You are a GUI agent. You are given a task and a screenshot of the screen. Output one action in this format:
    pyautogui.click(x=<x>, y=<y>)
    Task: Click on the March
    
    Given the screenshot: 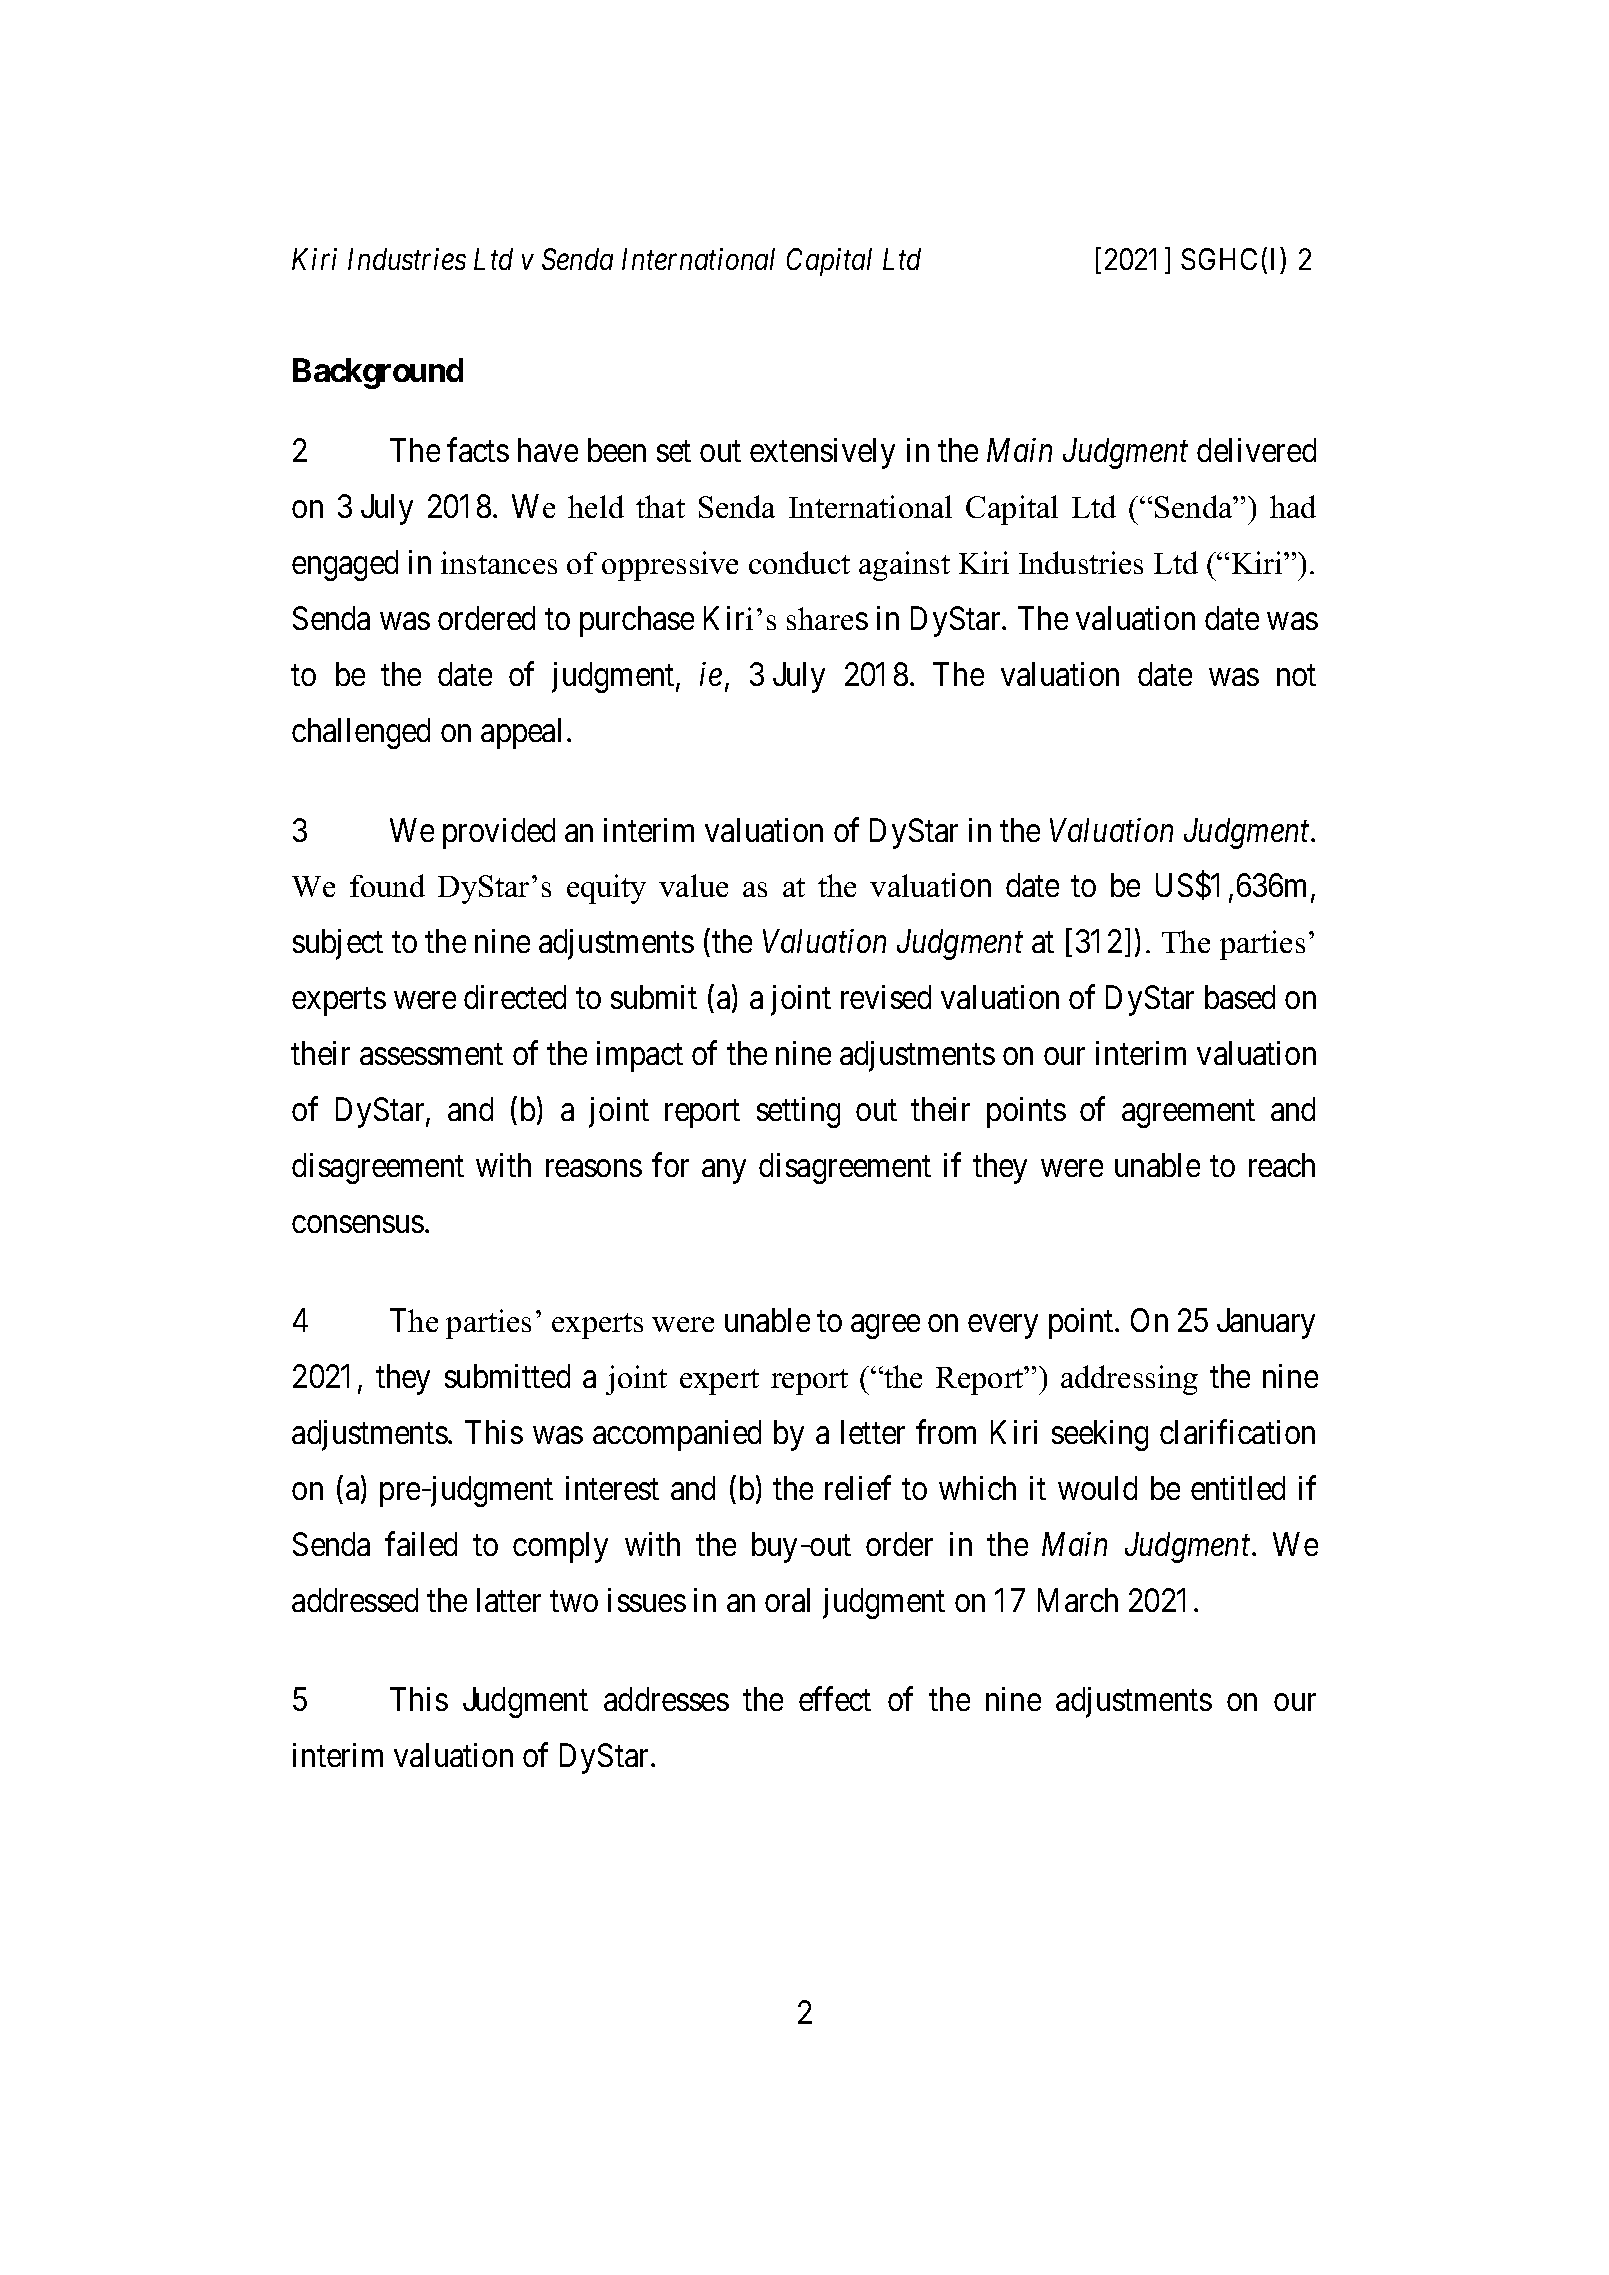 What is the action you would take?
    pyautogui.click(x=1078, y=1600)
